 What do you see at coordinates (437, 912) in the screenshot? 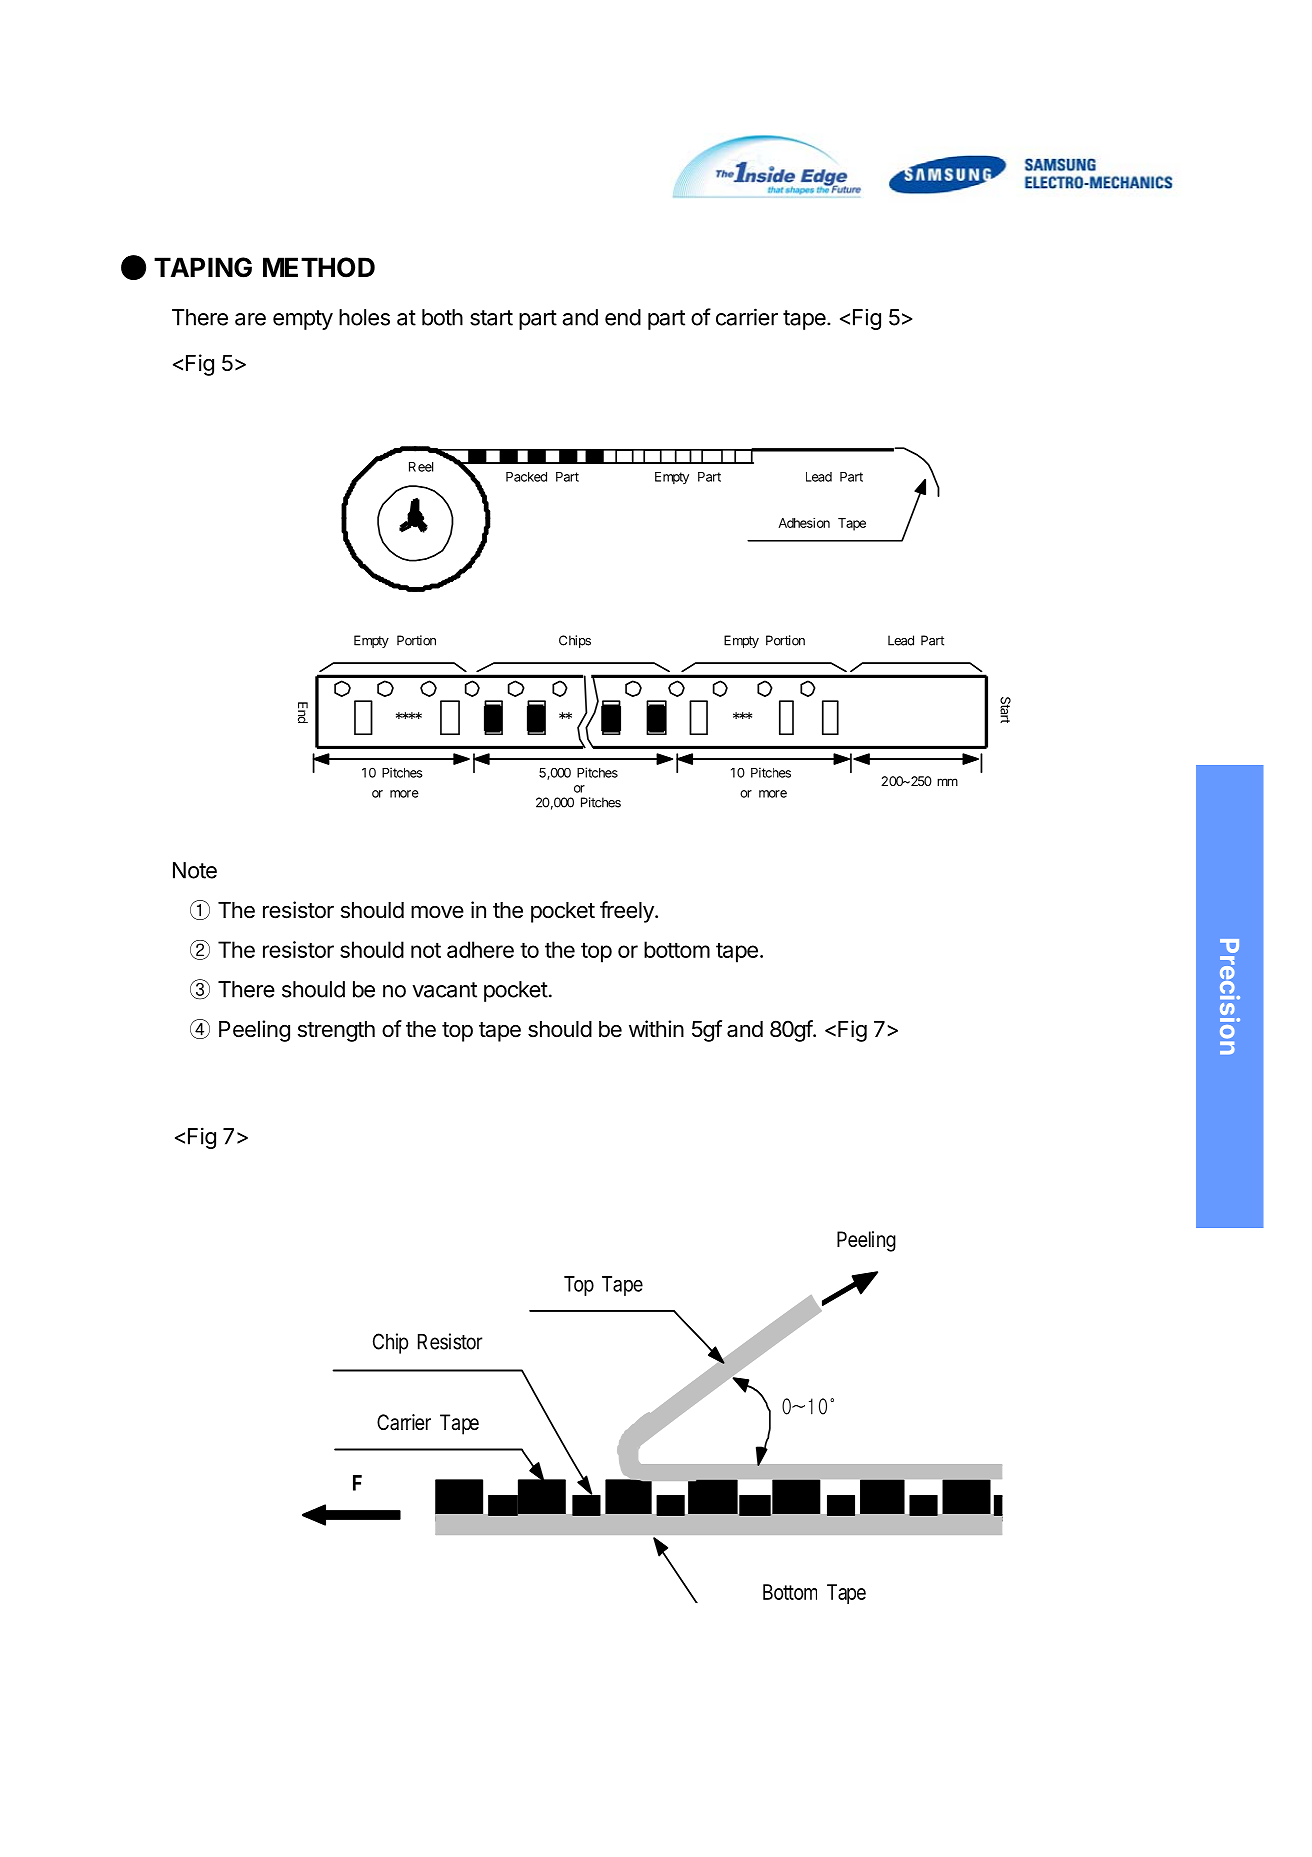
I see `move` at bounding box center [437, 912].
